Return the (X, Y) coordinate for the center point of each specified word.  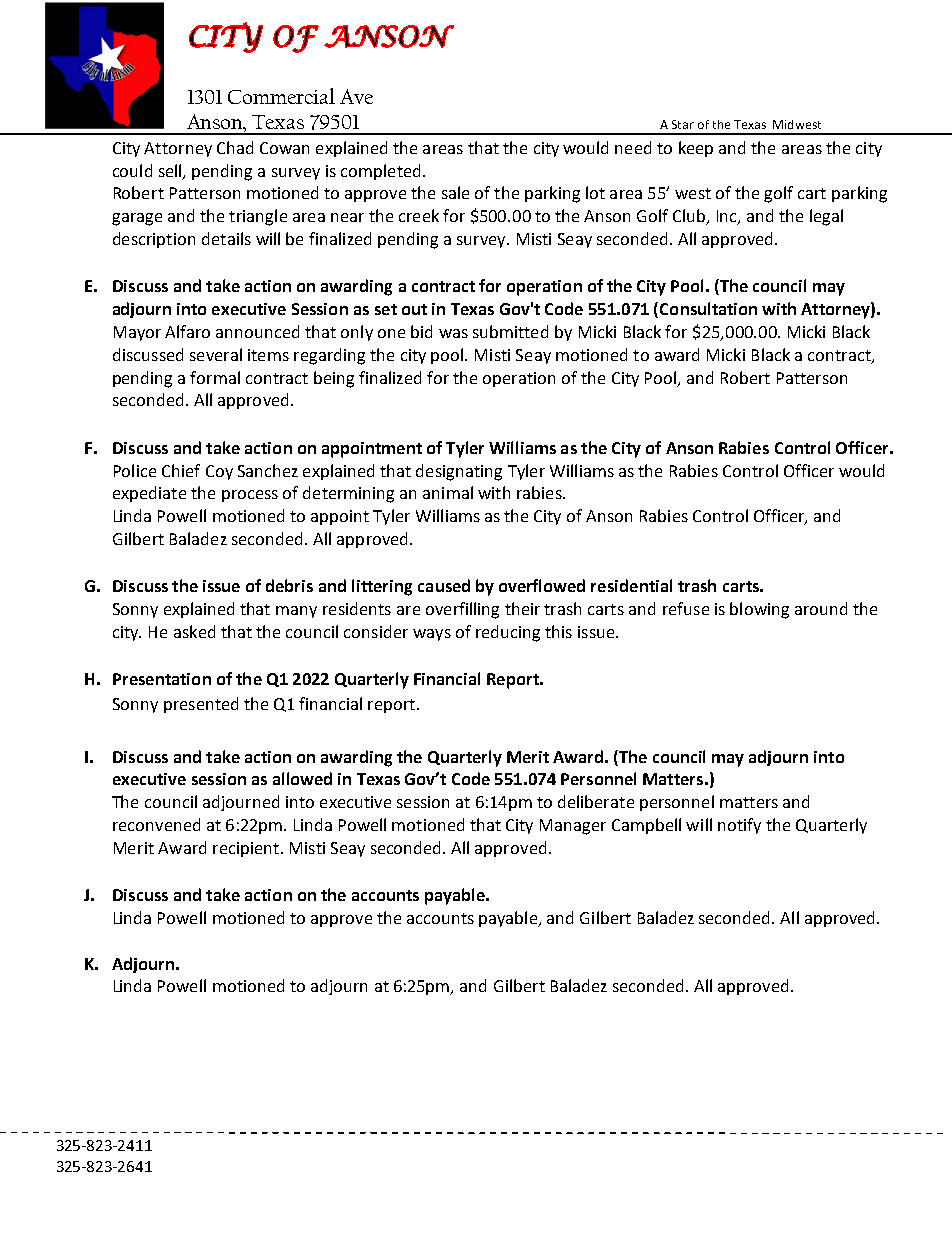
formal (215, 377)
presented (201, 705)
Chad (235, 147)
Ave (356, 96)
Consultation (708, 308)
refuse (686, 608)
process (250, 496)
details (226, 238)
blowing (759, 610)
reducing (508, 633)
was (453, 333)
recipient (246, 849)
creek (419, 215)
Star (683, 124)
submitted (510, 331)
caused (444, 585)
